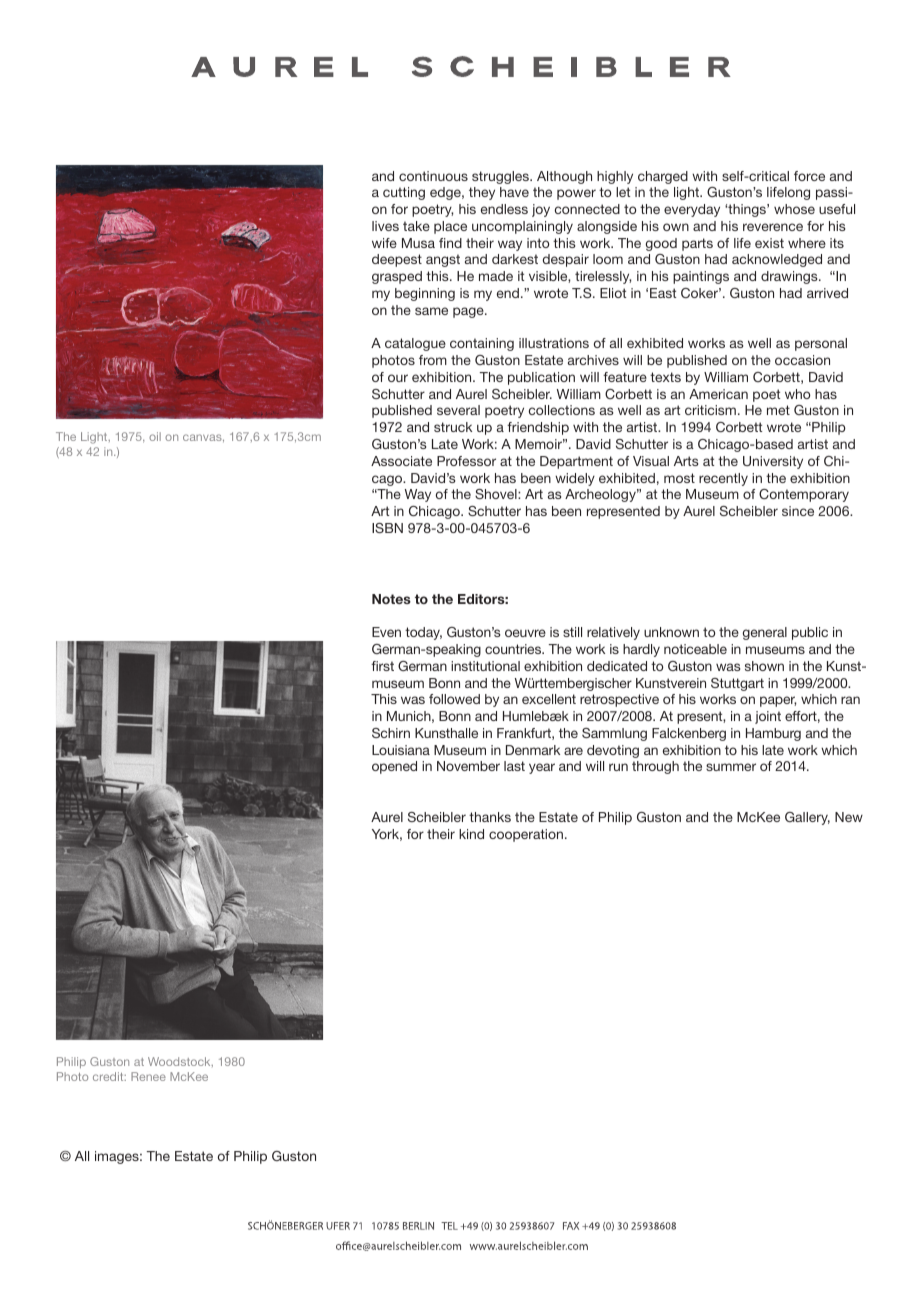 Image resolution: width=924 pixels, height=1308 pixels. I want to click on opened, so click(394, 767).
